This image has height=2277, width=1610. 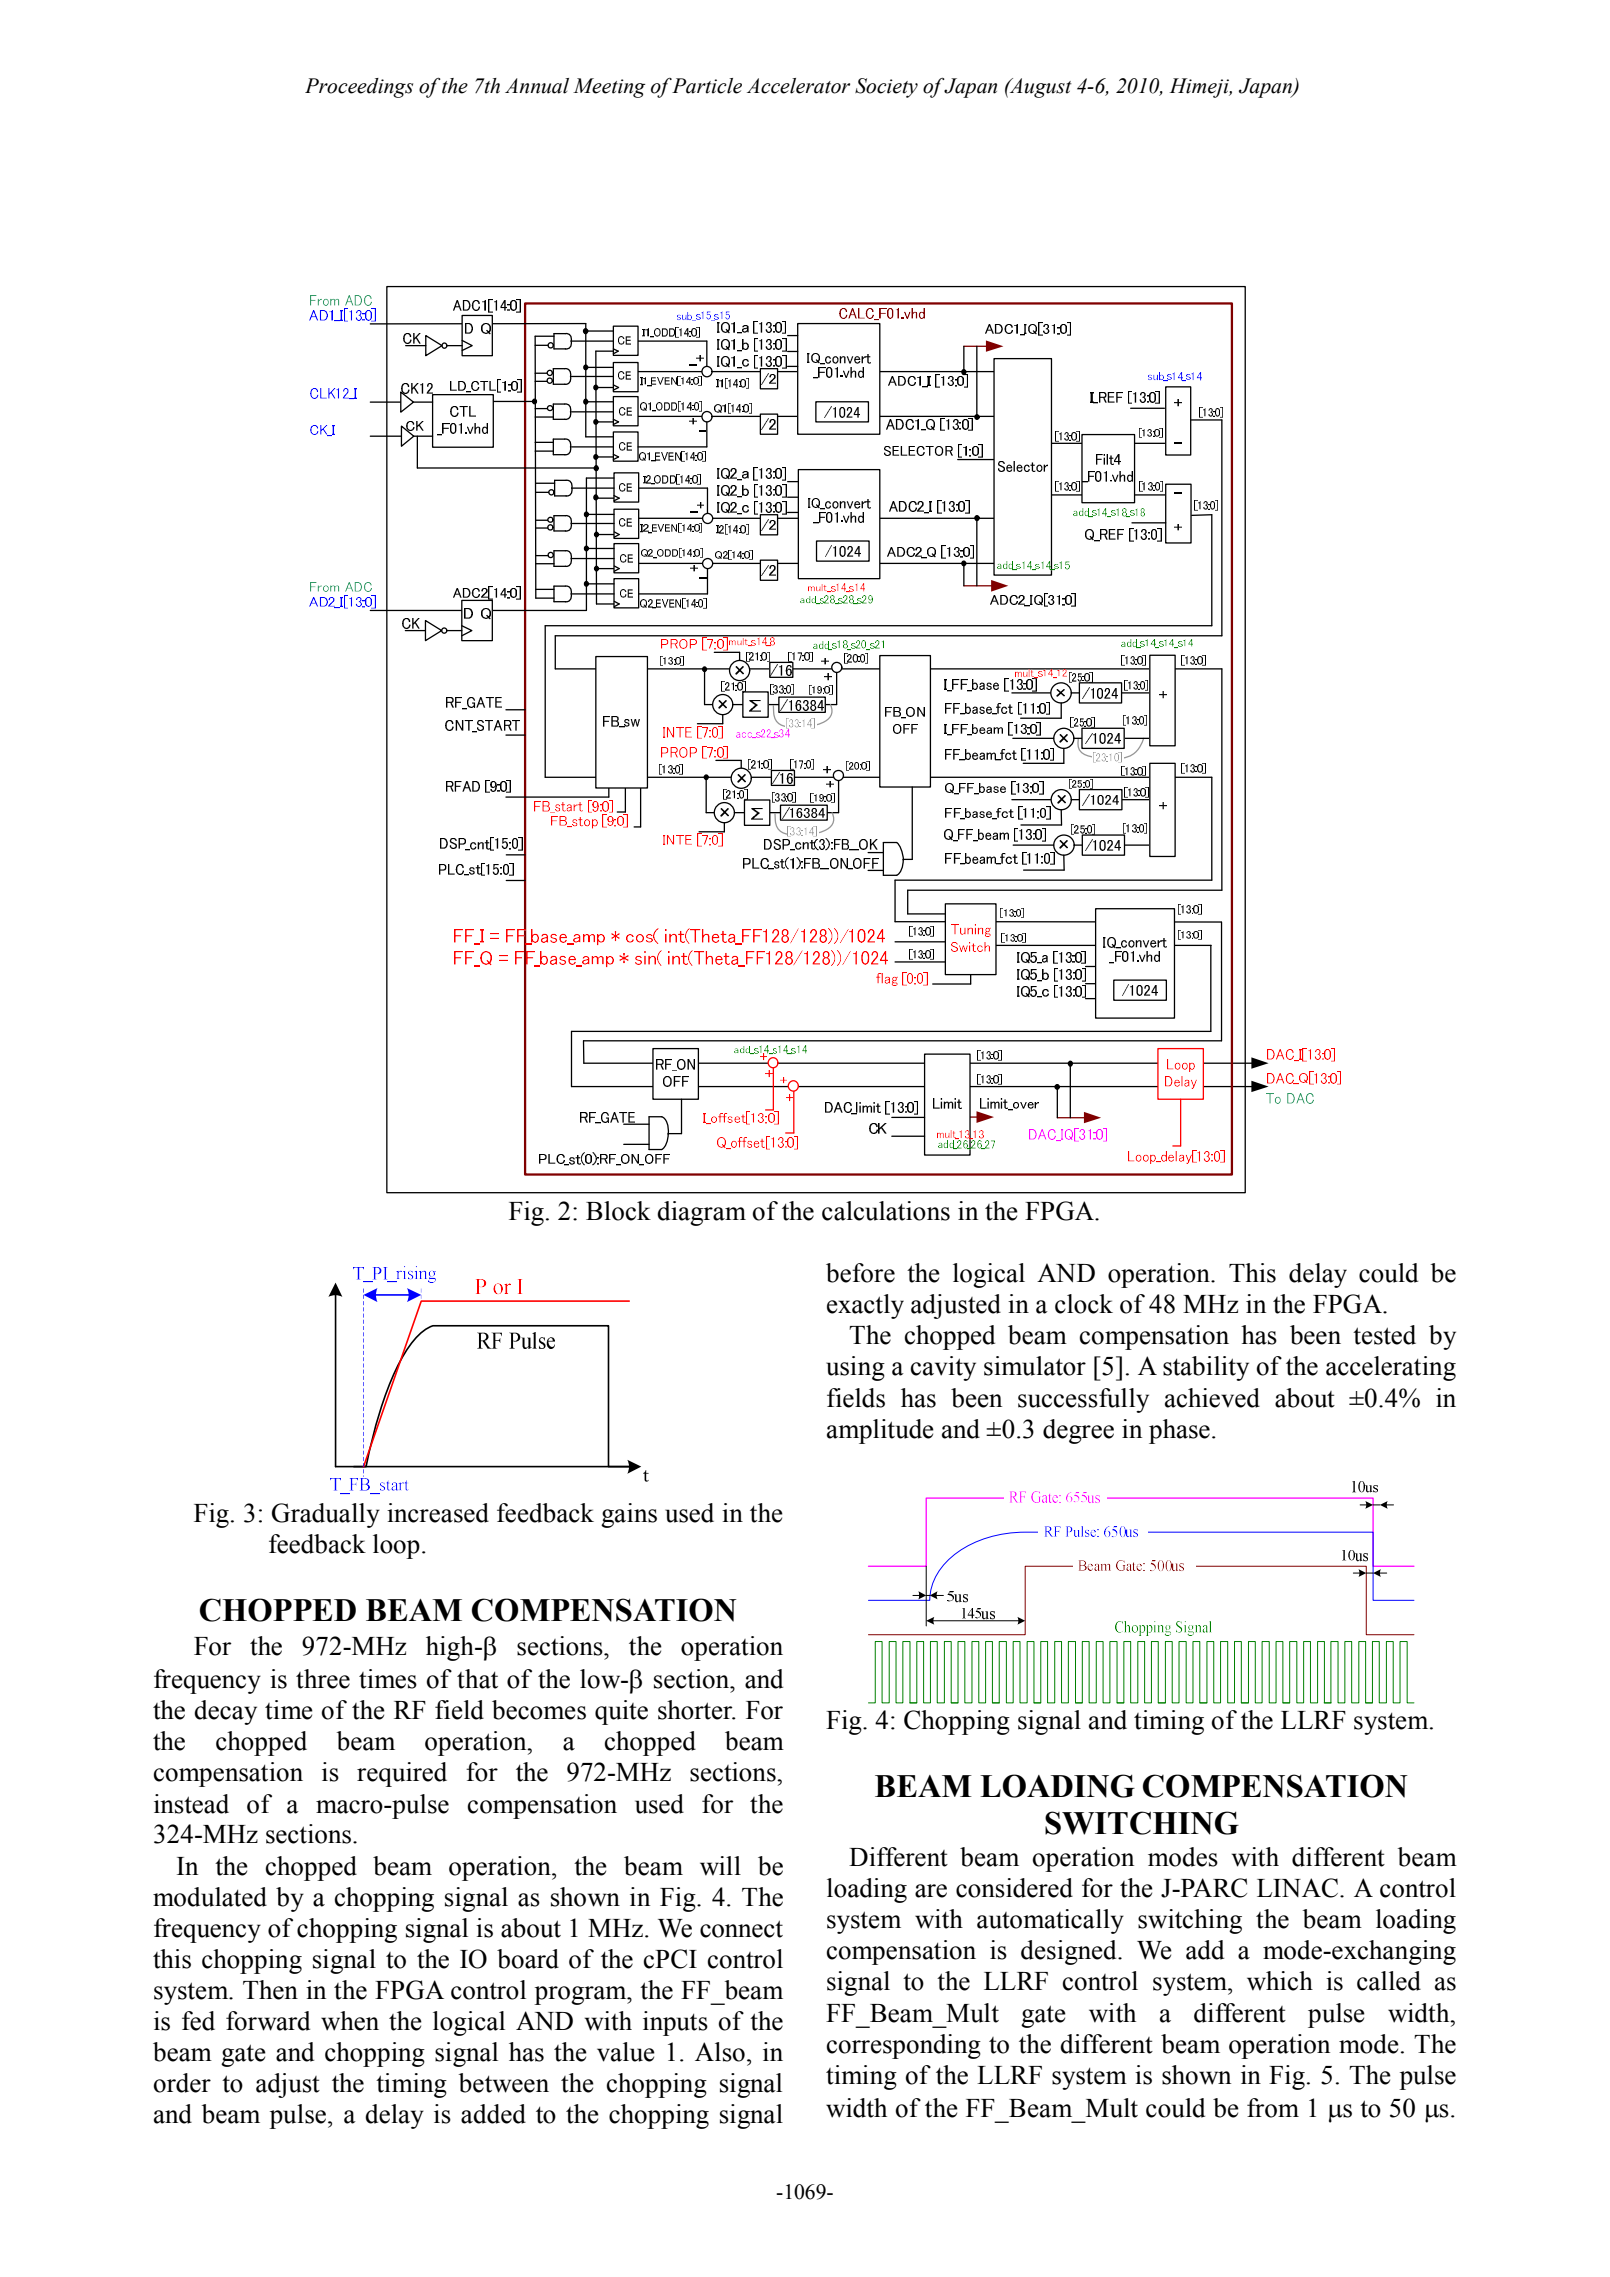 I want to click on Block, so click(x=618, y=1211).
